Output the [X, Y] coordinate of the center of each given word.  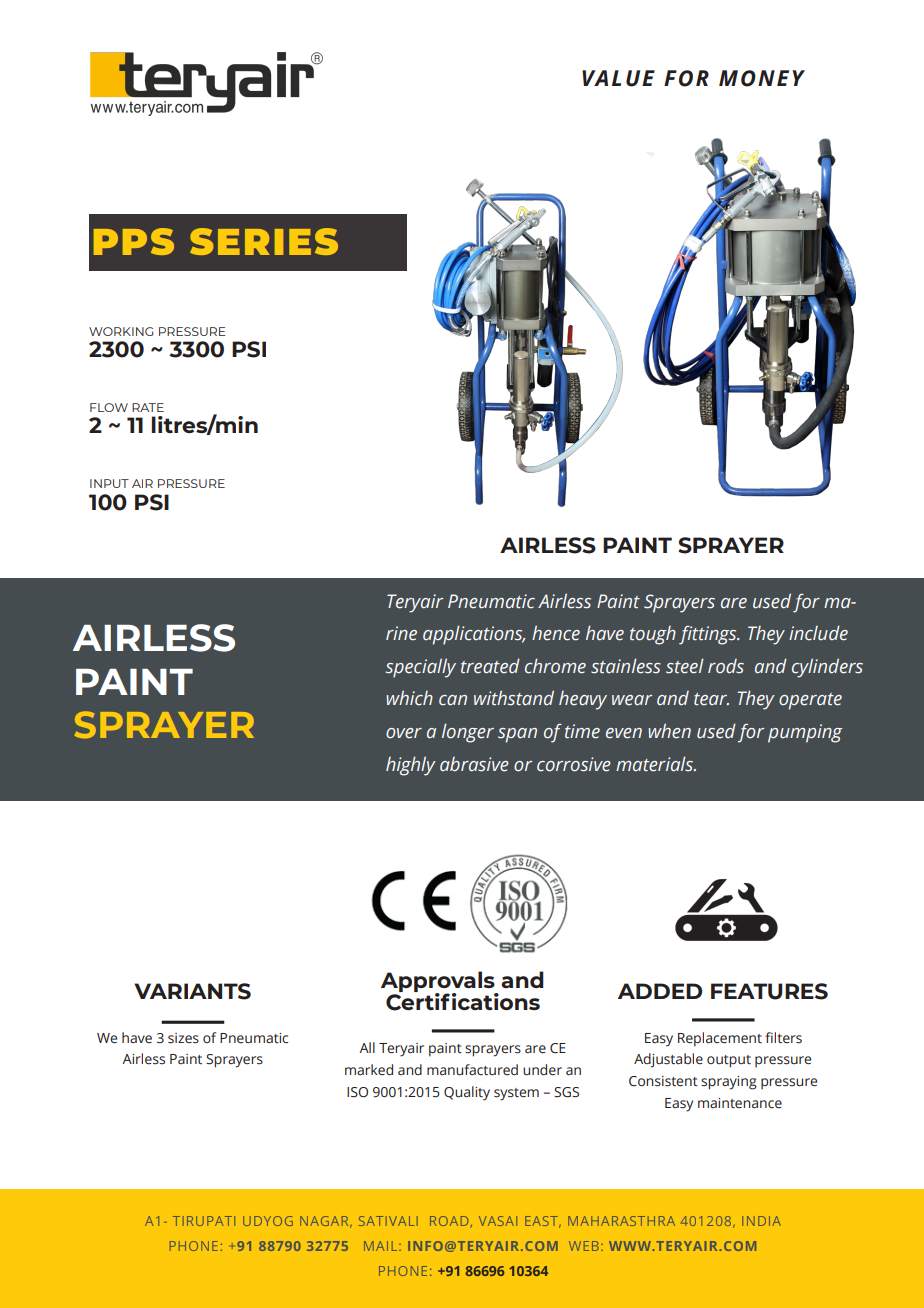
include [818, 633]
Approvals [439, 983]
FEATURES [769, 991]
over [404, 733]
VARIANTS [192, 991]
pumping [805, 733]
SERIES [264, 241]
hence [556, 633]
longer [468, 733]
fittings [709, 635]
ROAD [449, 1221]
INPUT [109, 483]
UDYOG [268, 1221]
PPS [134, 241]
